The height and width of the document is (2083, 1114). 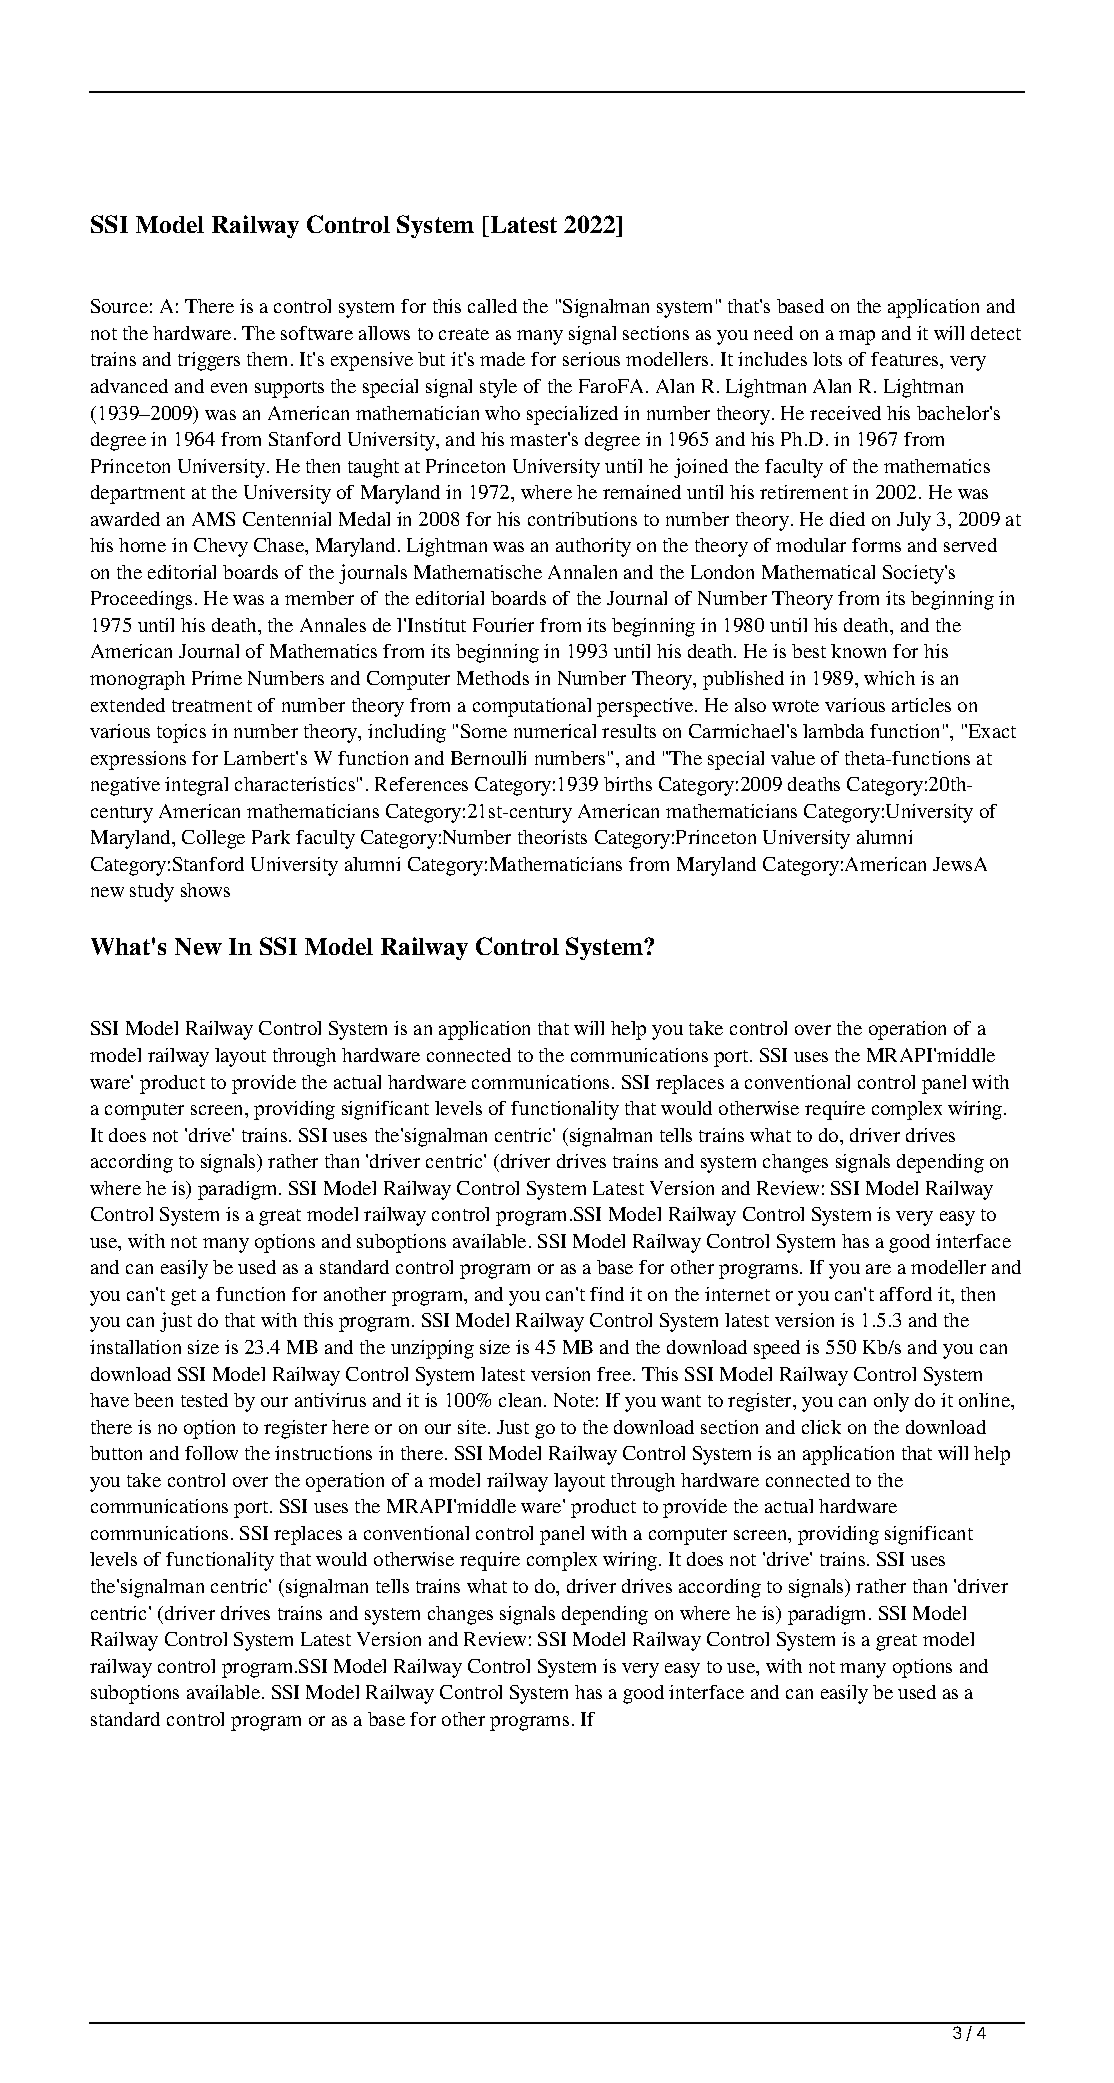 What do you see at coordinates (607, 1294) in the document?
I see `find` at bounding box center [607, 1294].
